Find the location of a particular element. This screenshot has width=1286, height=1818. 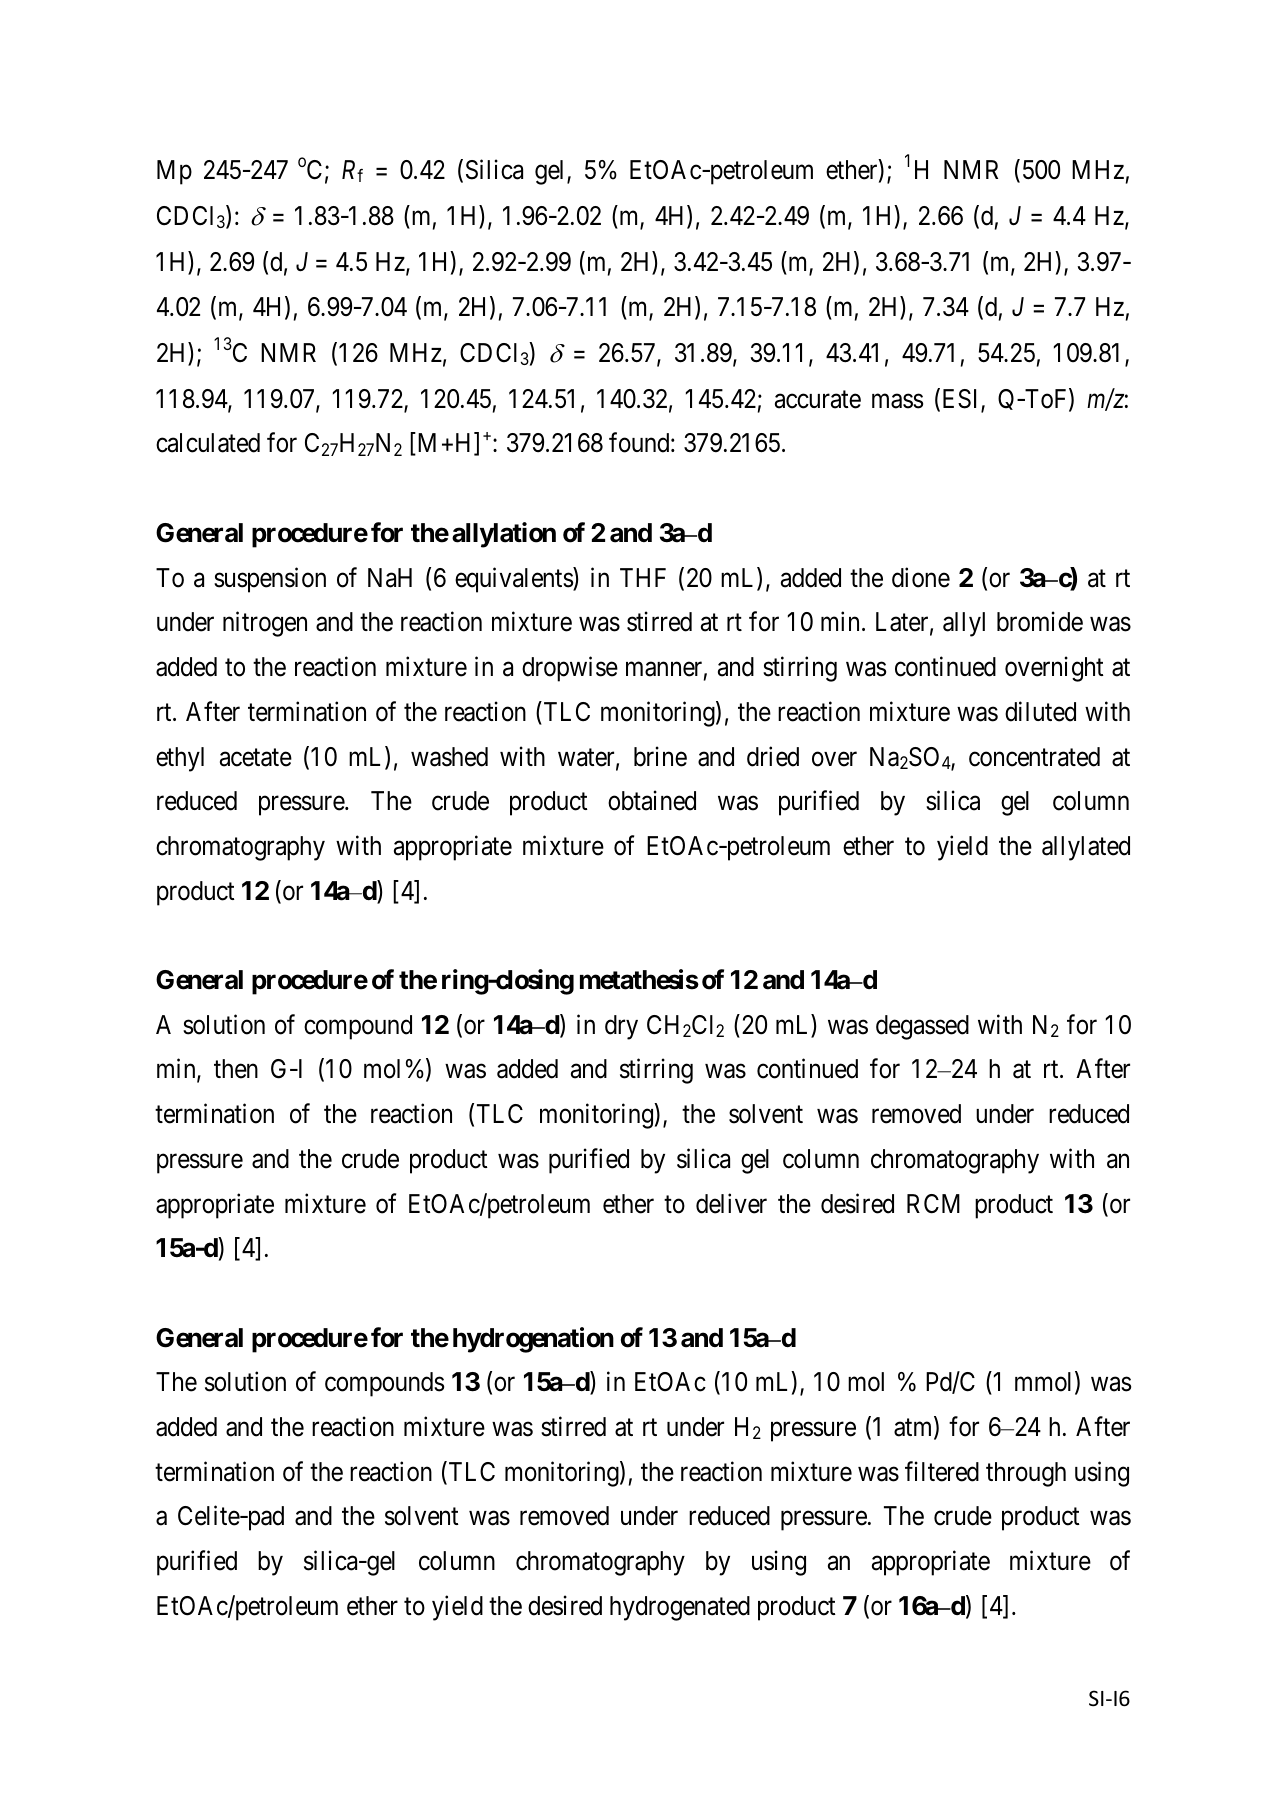

then is located at coordinates (236, 1069).
